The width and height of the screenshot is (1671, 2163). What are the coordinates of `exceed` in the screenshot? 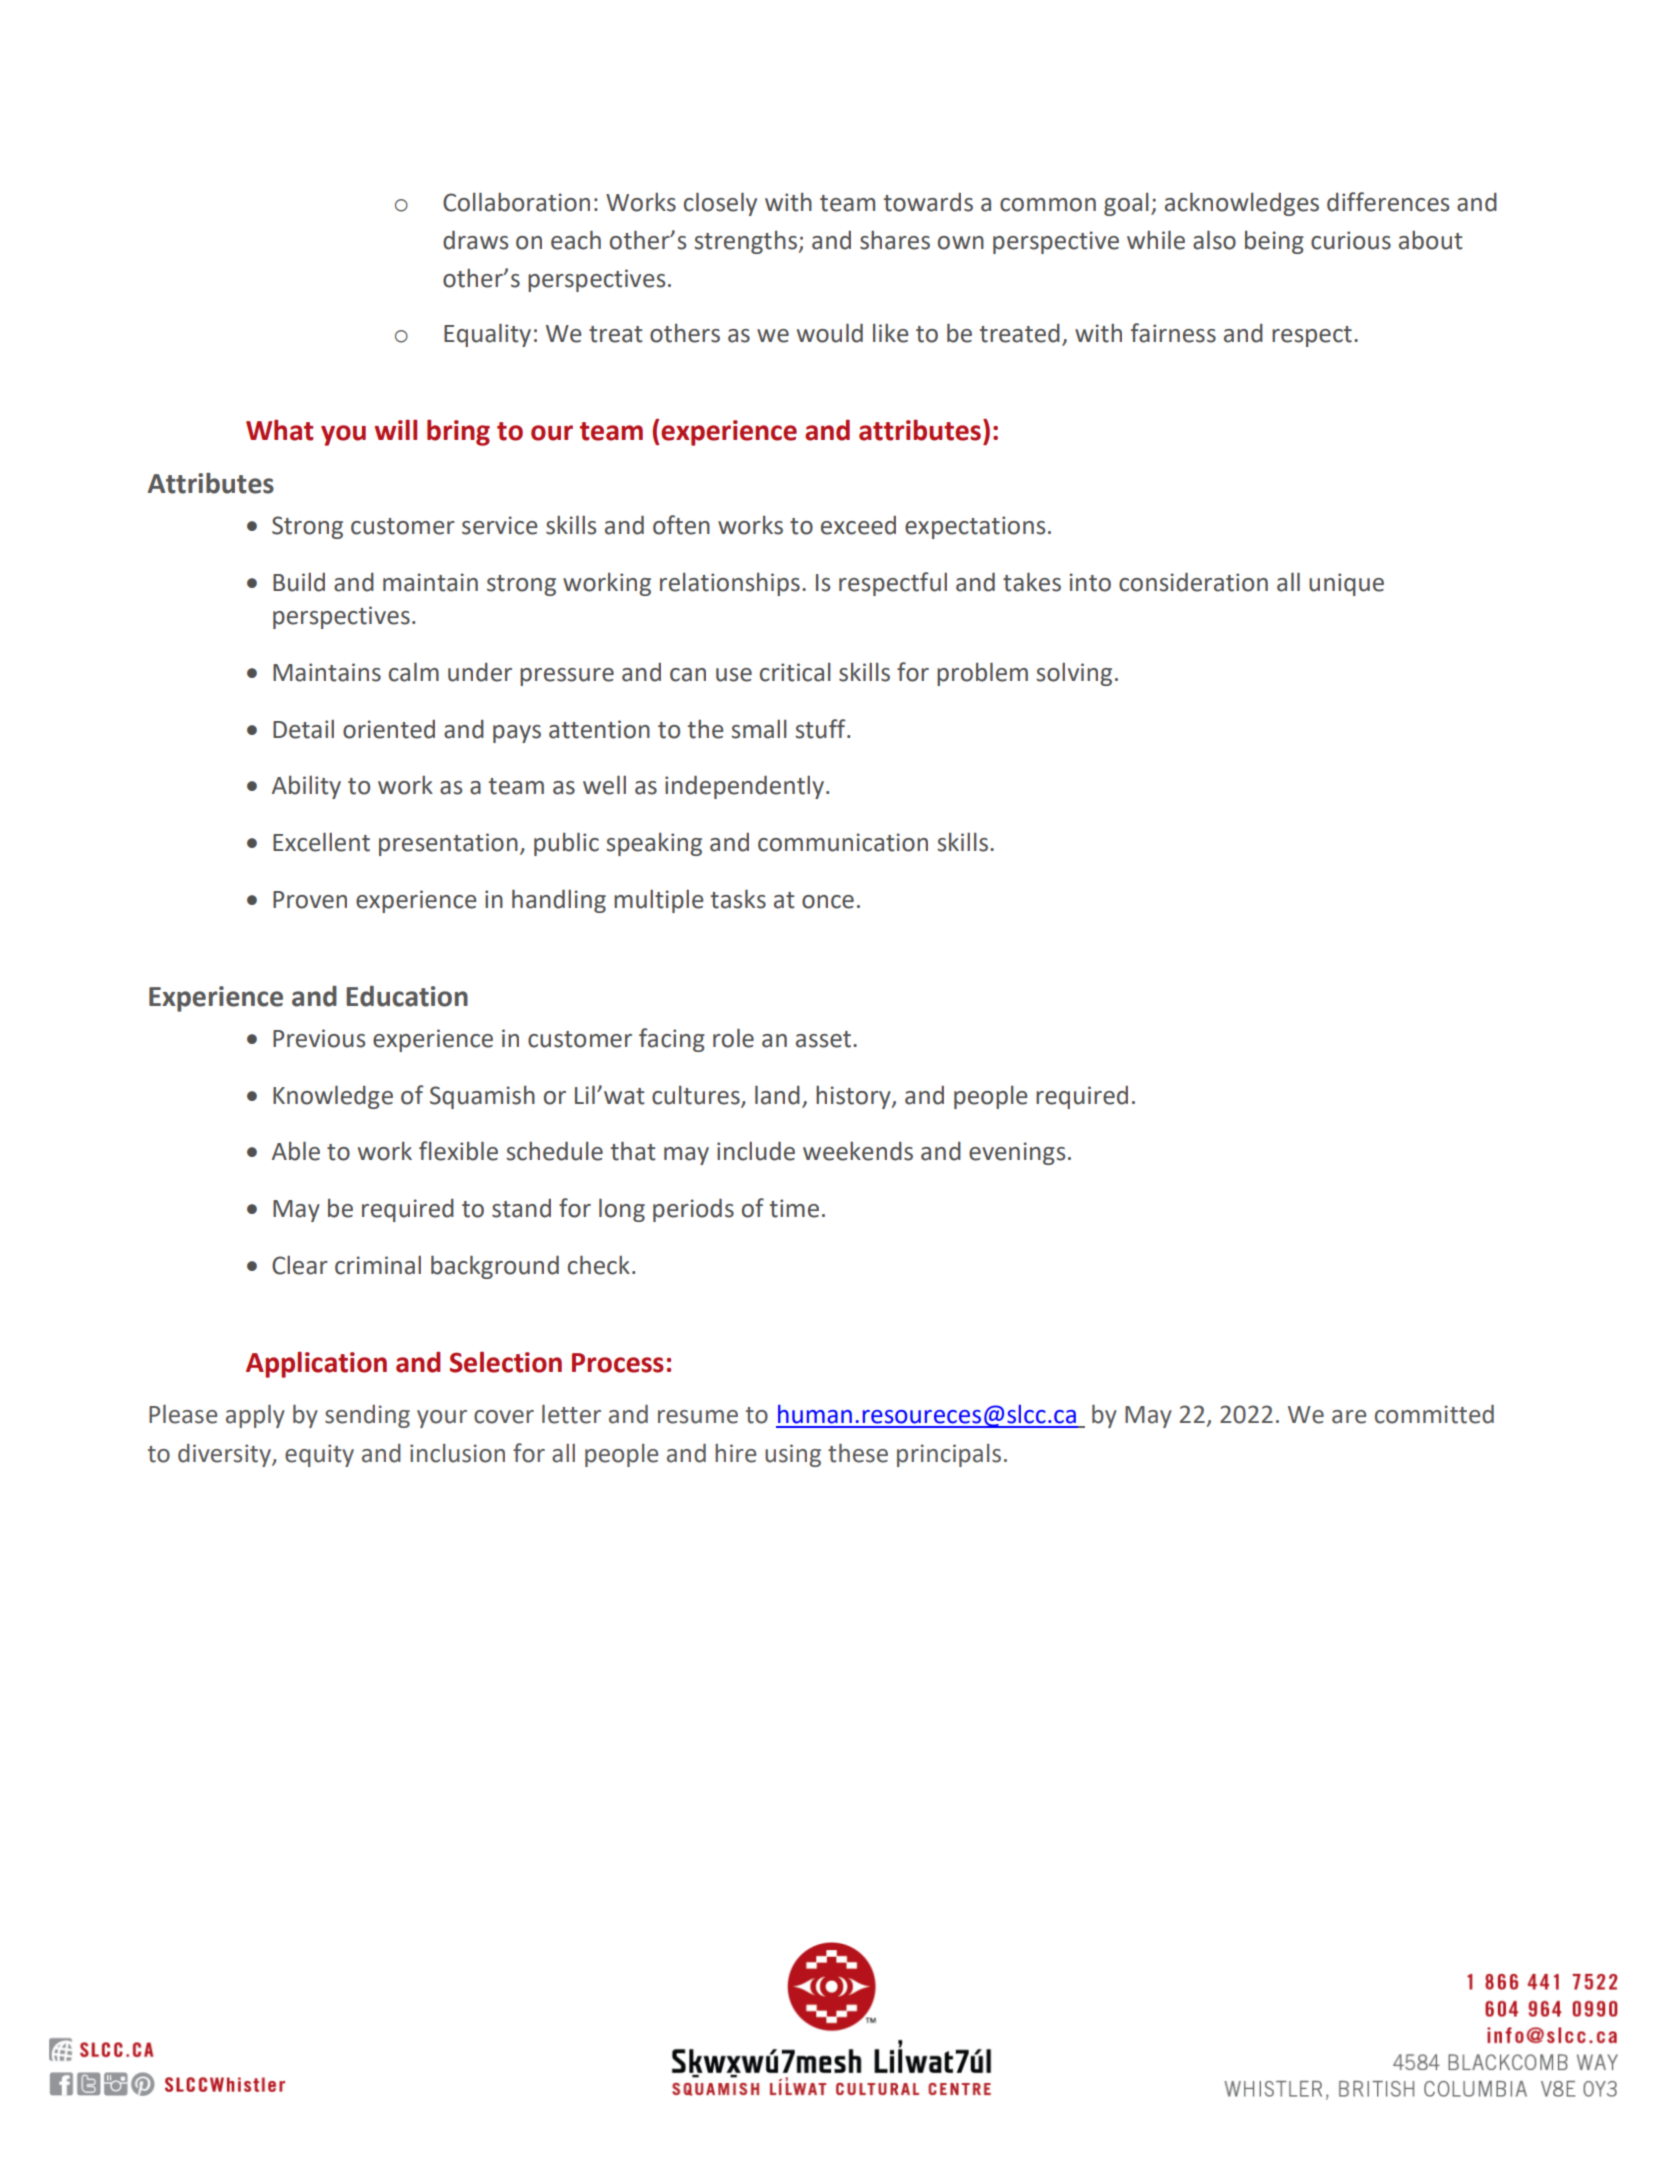 It's located at (858, 525).
